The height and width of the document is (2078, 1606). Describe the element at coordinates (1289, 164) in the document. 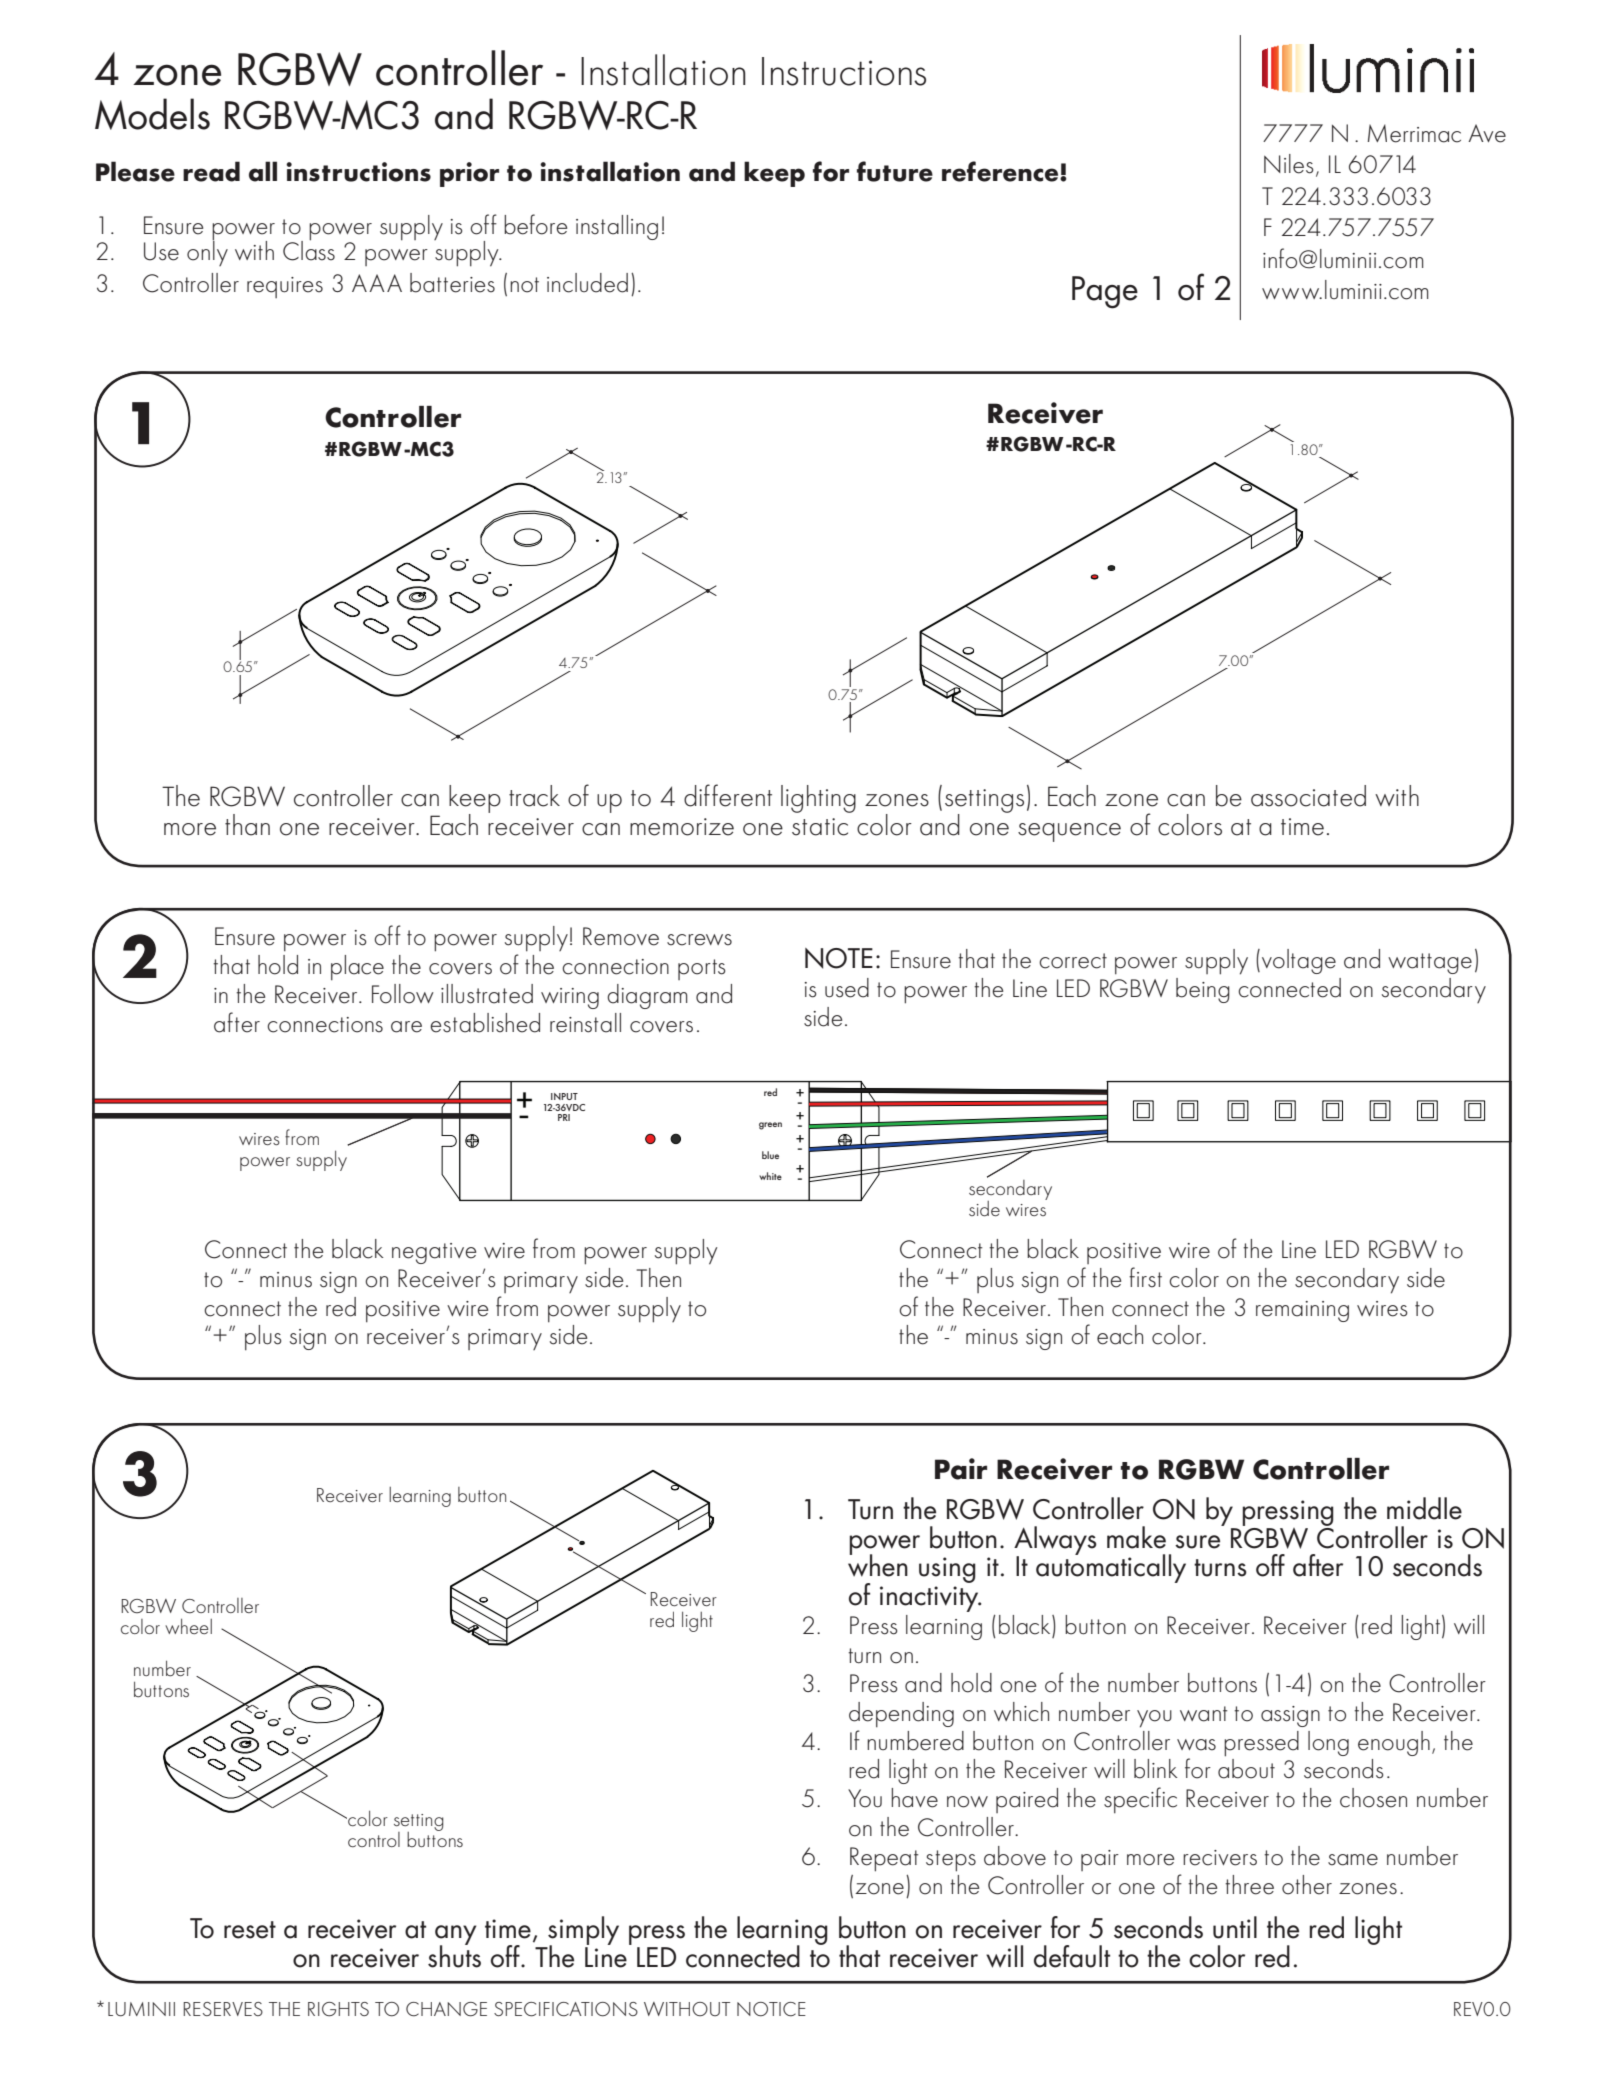

I see `Niles` at that location.
